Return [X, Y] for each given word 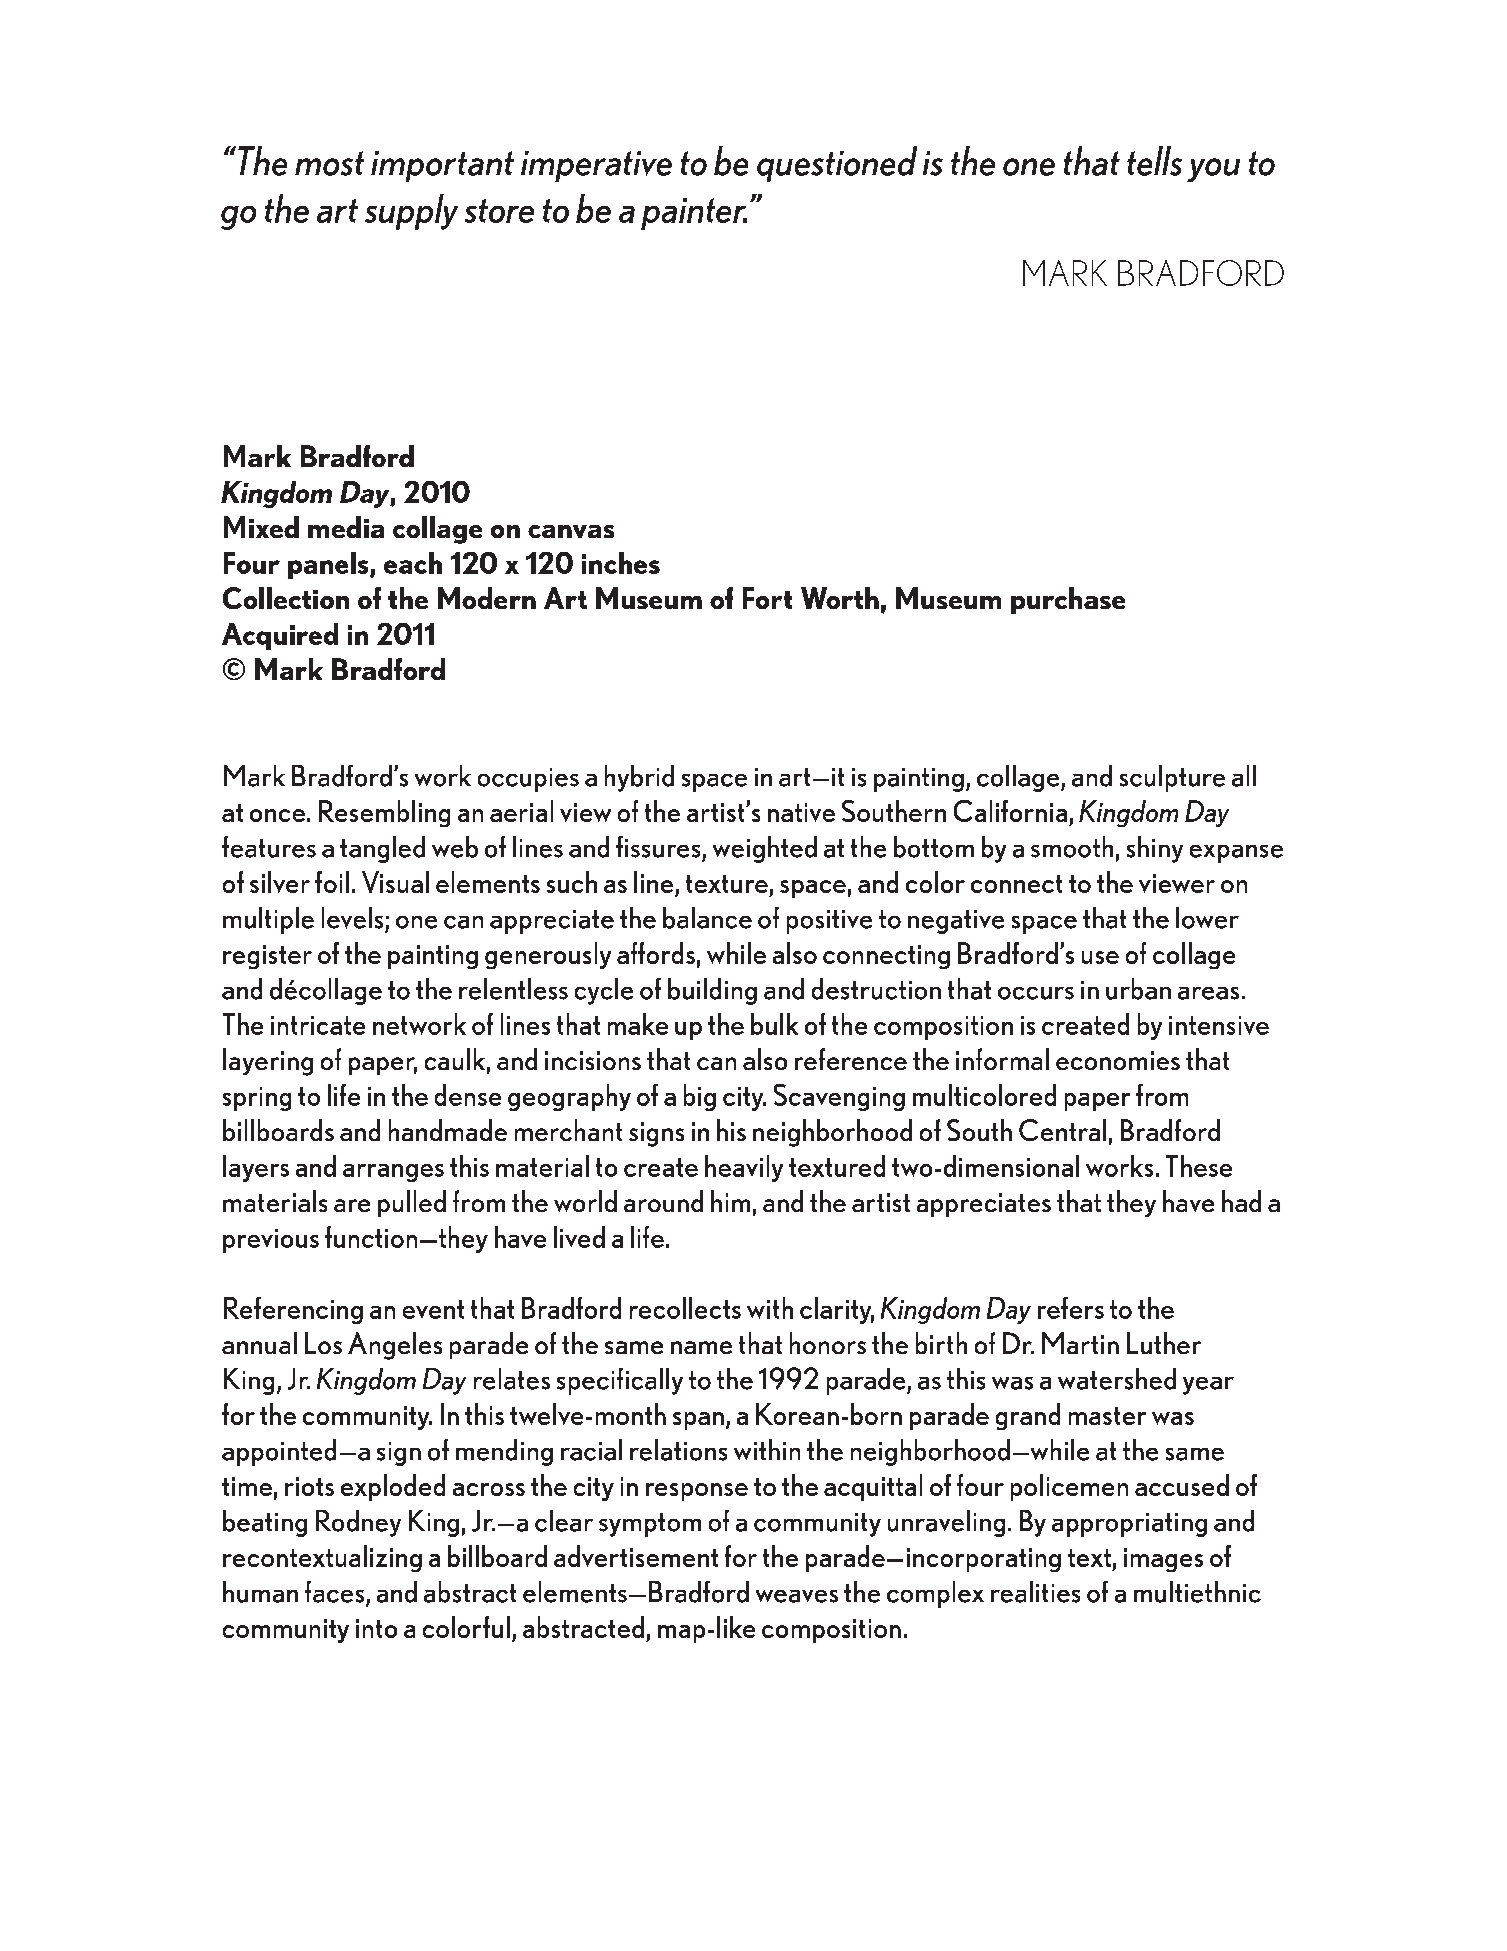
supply [411, 212]
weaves [797, 1596]
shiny [1155, 849]
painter [694, 214]
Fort [767, 598]
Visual [395, 882]
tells [1154, 161]
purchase [1068, 600]
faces [336, 1593]
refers [1071, 1308]
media [346, 527]
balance [707, 918]
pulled [412, 1203]
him [730, 1201]
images [1163, 1560]
